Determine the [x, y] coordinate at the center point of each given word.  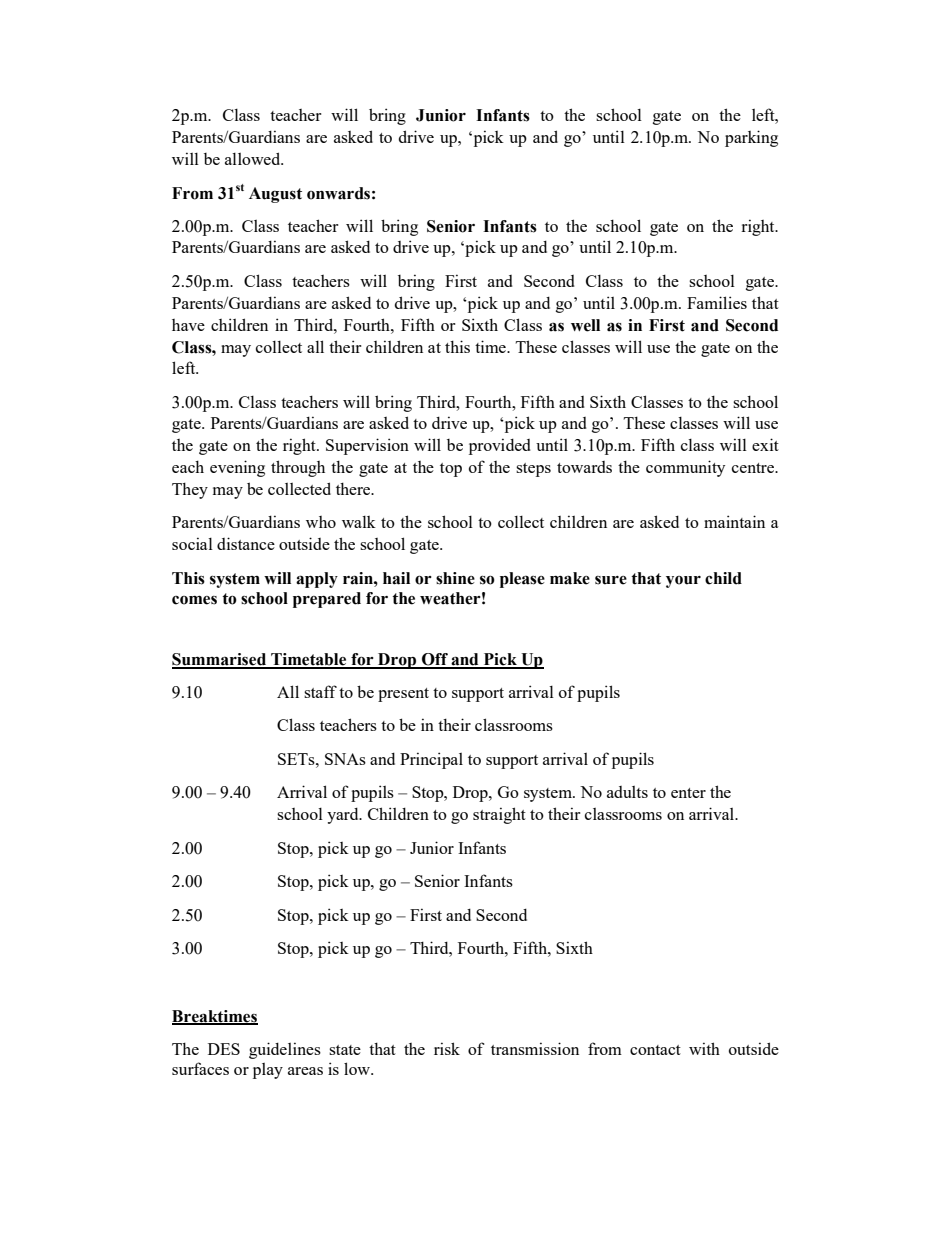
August [275, 195]
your [683, 582]
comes [194, 600]
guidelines [285, 1050]
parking [751, 138]
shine [455, 578]
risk [447, 1048]
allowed [254, 158]
